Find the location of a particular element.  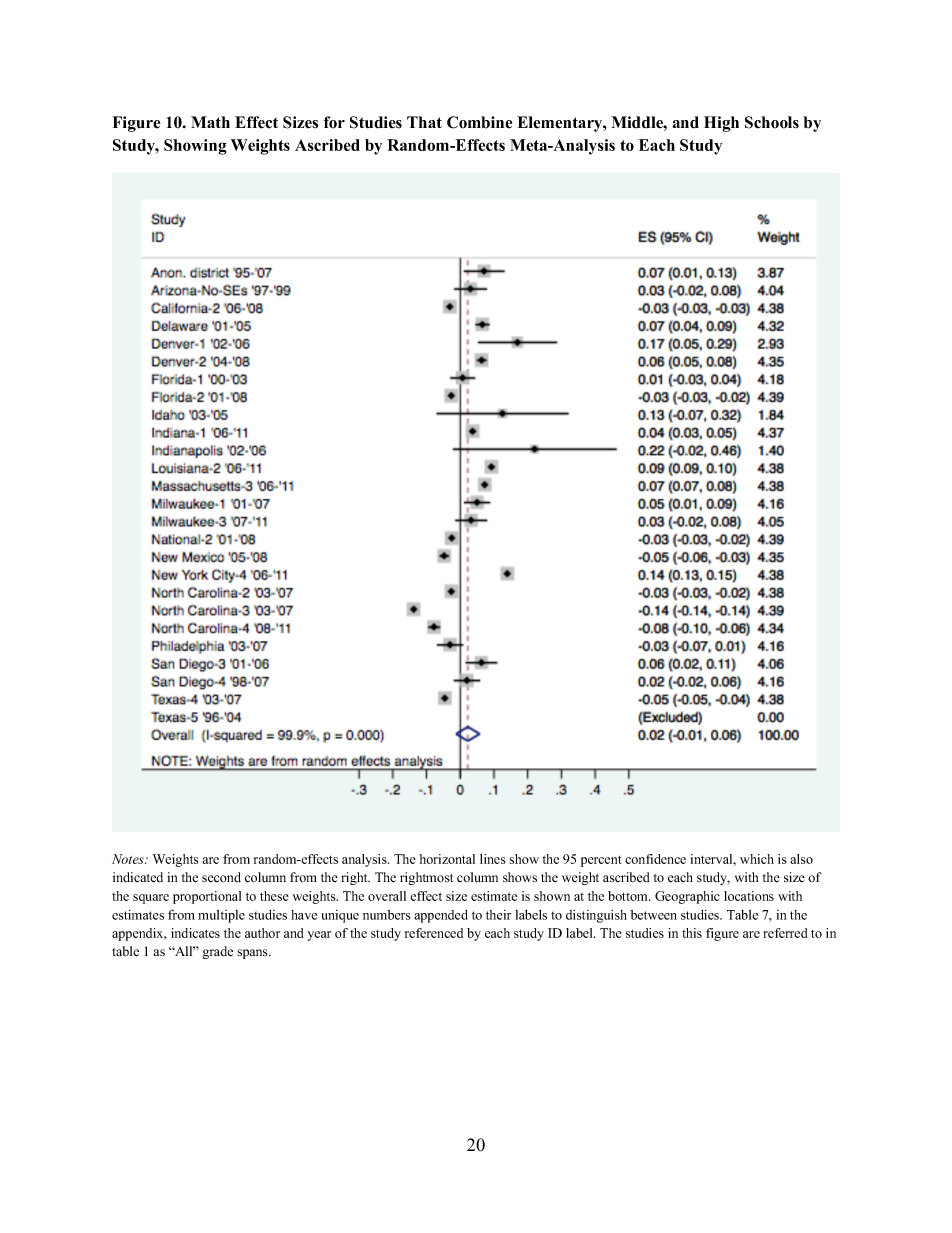

indicates is located at coordinates (195, 933).
